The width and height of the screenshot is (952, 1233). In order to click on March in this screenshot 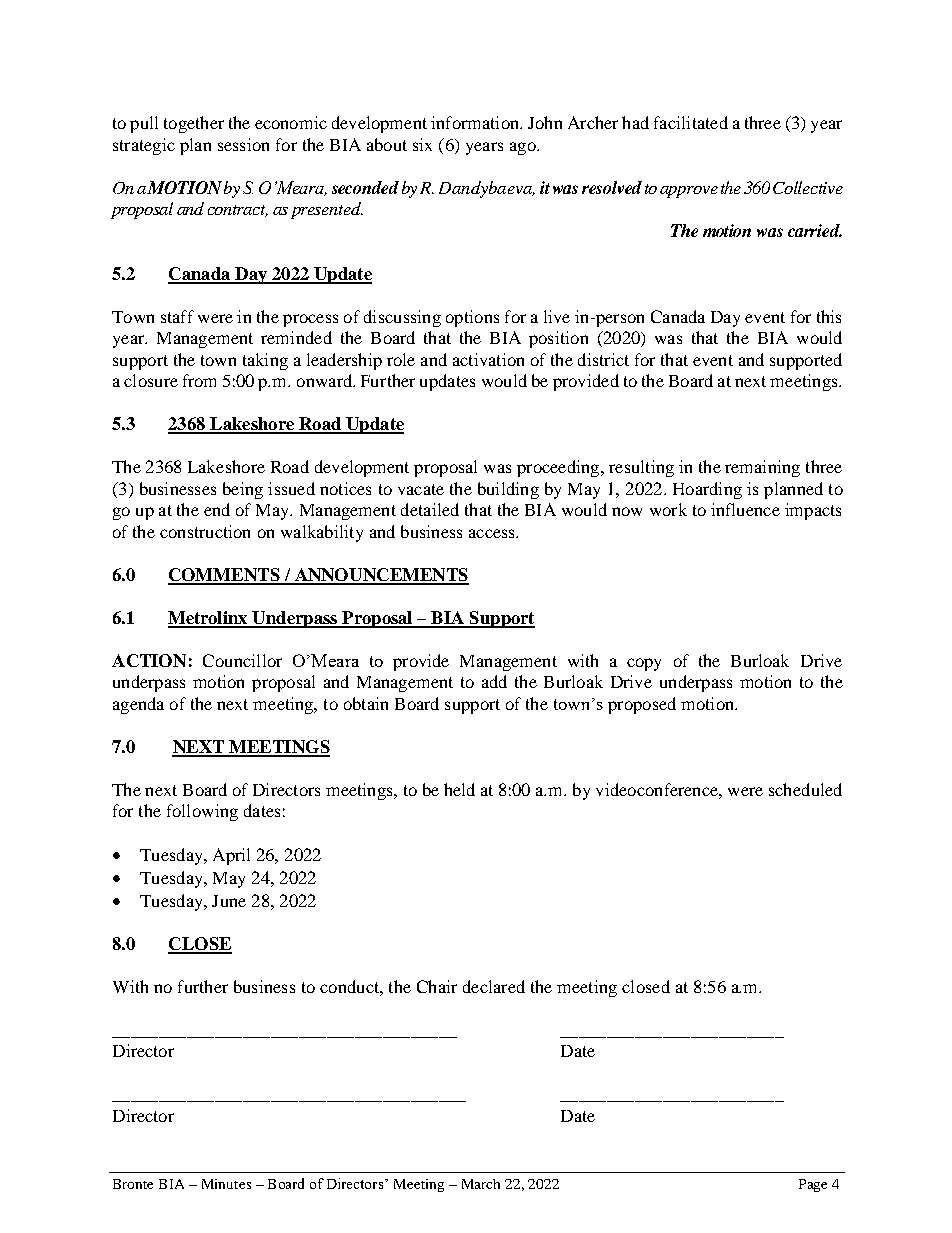, I will do `click(481, 1184)`.
